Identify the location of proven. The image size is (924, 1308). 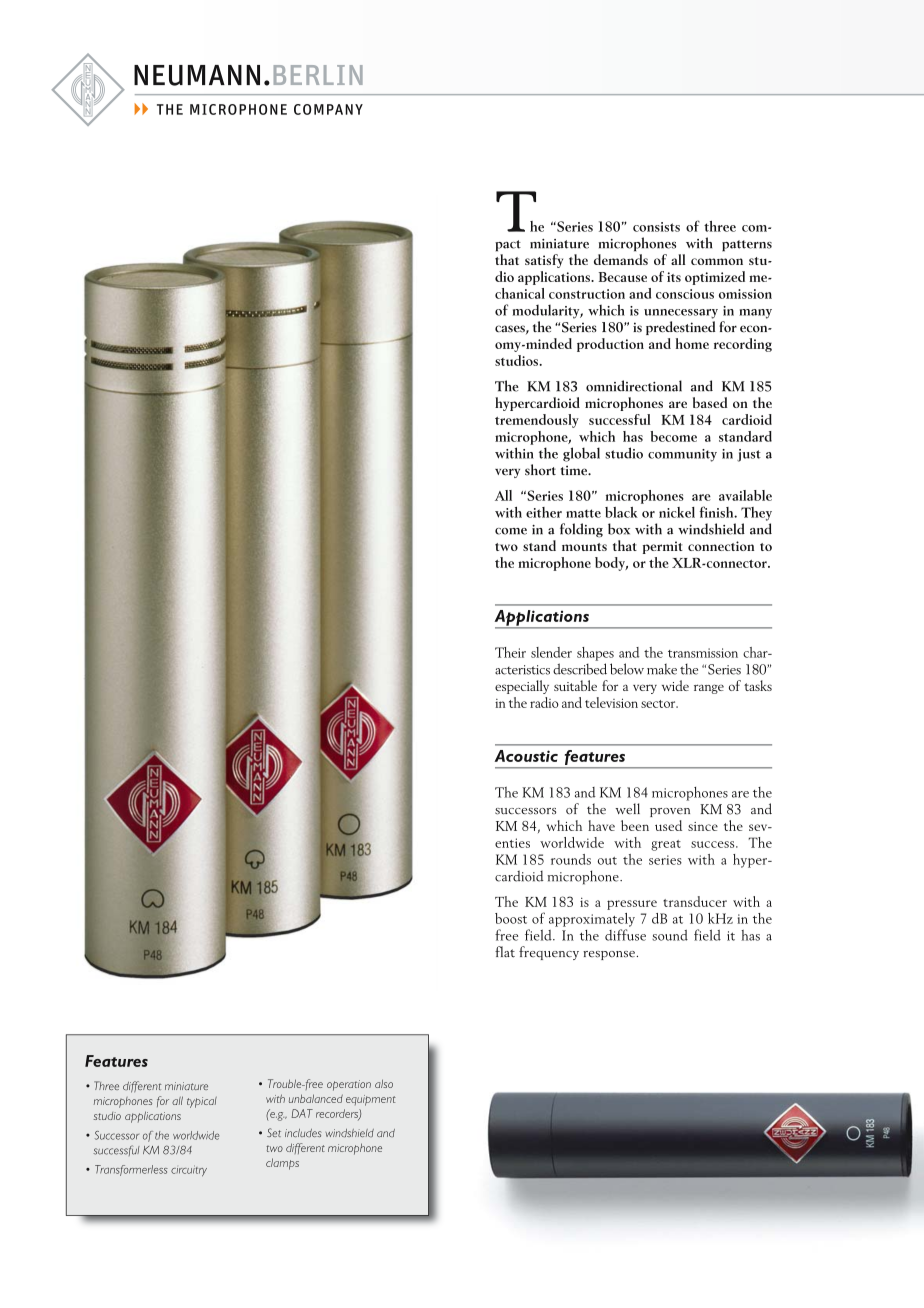
(670, 812).
